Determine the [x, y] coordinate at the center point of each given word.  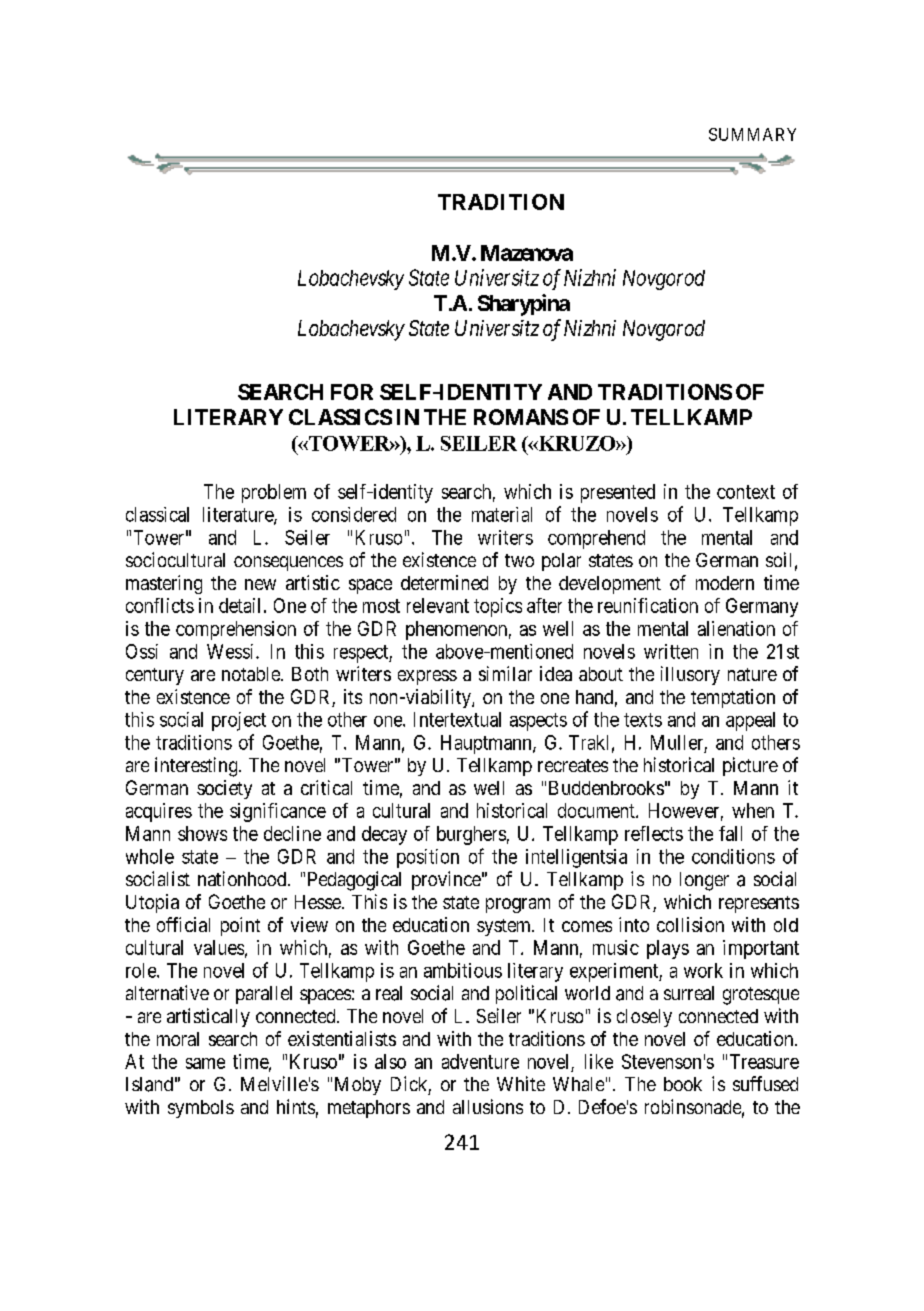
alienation [736, 628]
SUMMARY [752, 134]
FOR [352, 392]
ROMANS [521, 417]
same [205, 1063]
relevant [438, 605]
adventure [480, 1061]
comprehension [236, 630]
